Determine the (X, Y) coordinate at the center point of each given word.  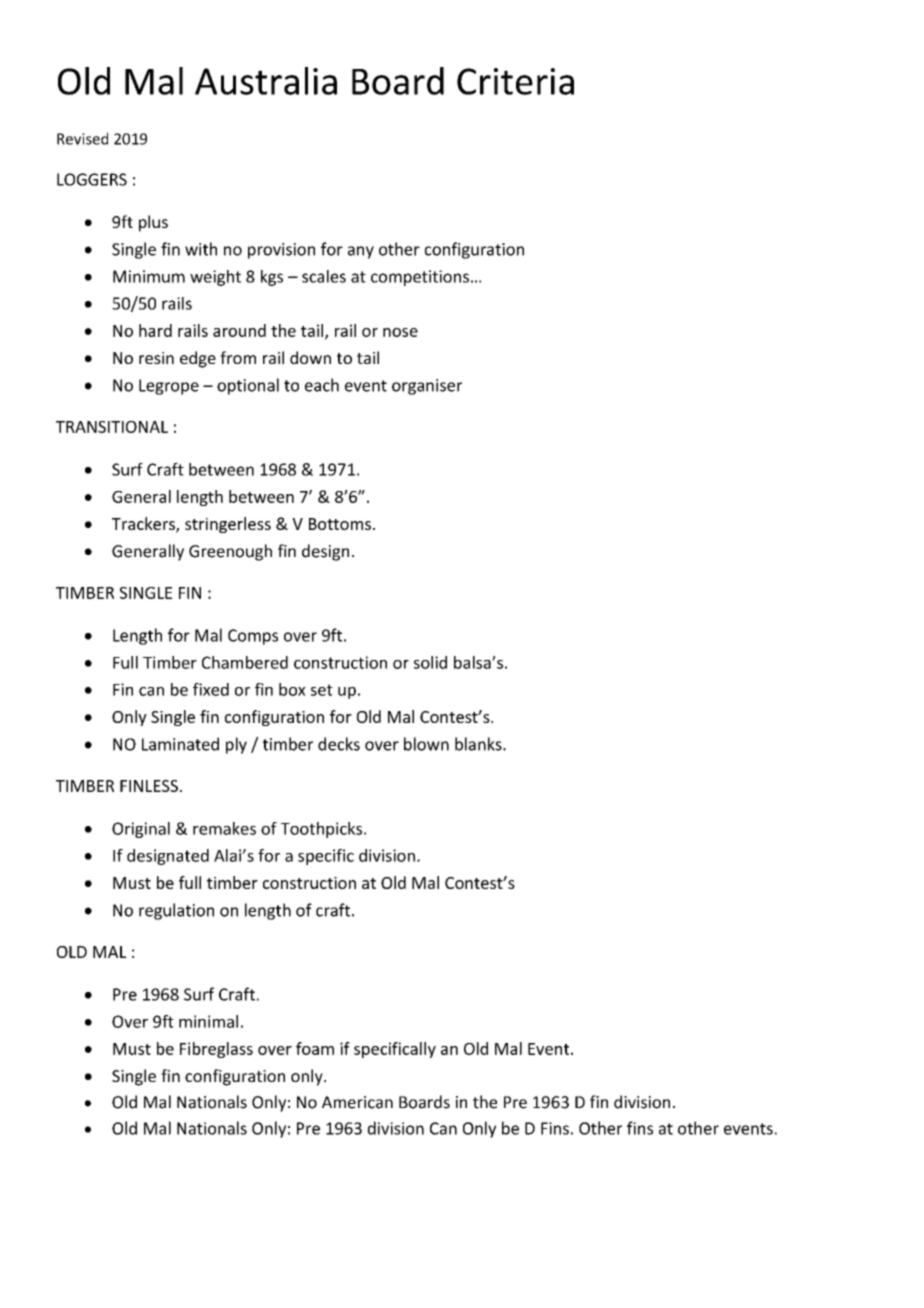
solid (430, 662)
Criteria (515, 81)
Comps (253, 637)
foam (315, 1048)
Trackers (144, 525)
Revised (82, 138)
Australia (266, 81)
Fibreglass (216, 1050)
